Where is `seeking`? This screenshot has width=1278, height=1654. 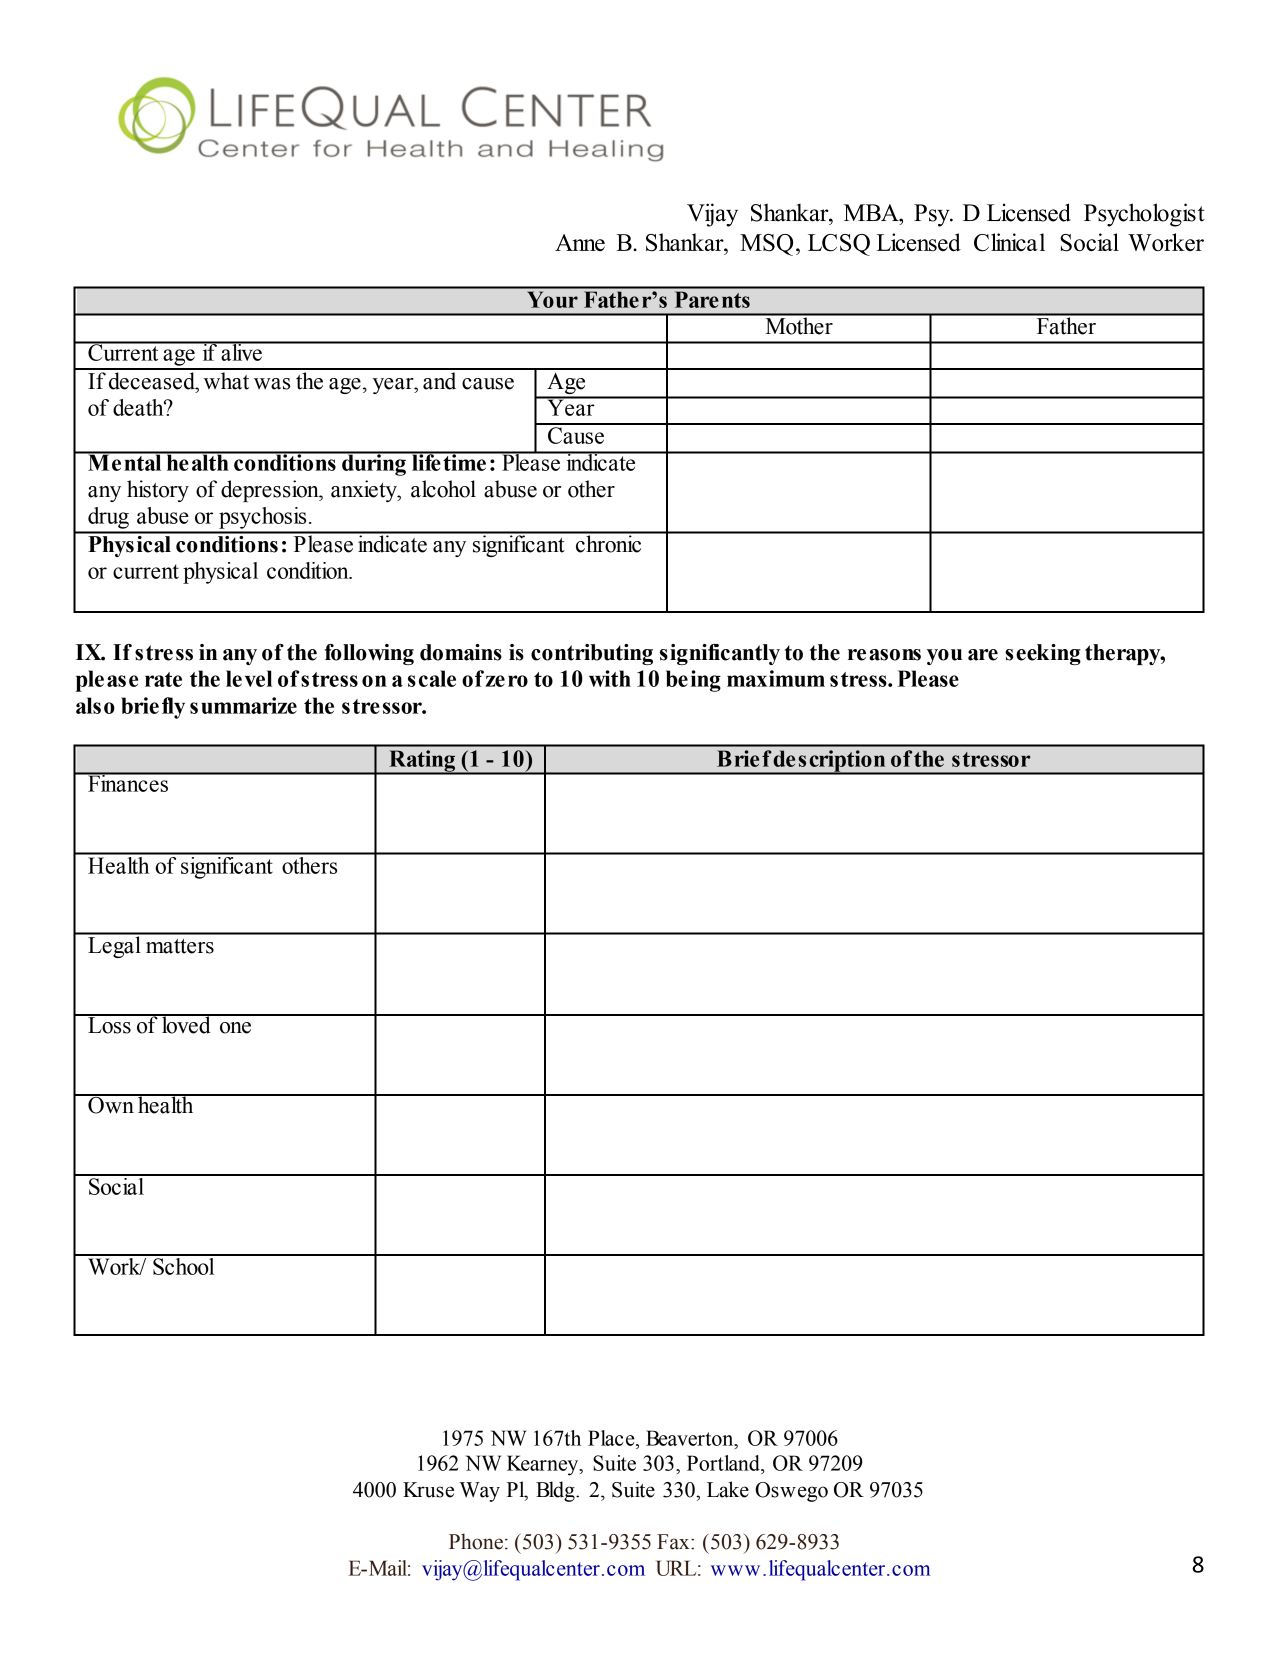 seeking is located at coordinates (1043, 654).
